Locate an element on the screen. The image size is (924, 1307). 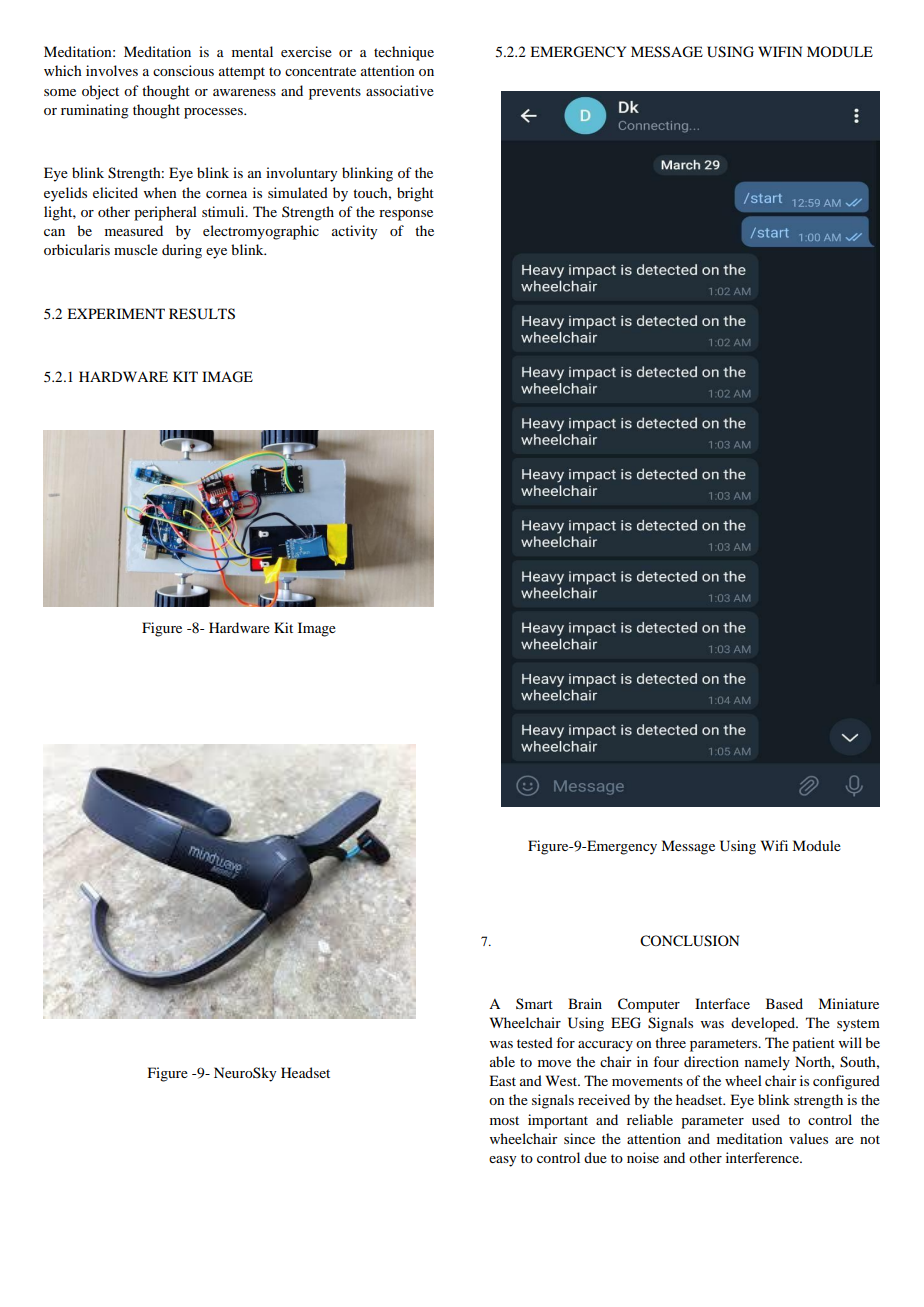
associative is located at coordinates (400, 90).
